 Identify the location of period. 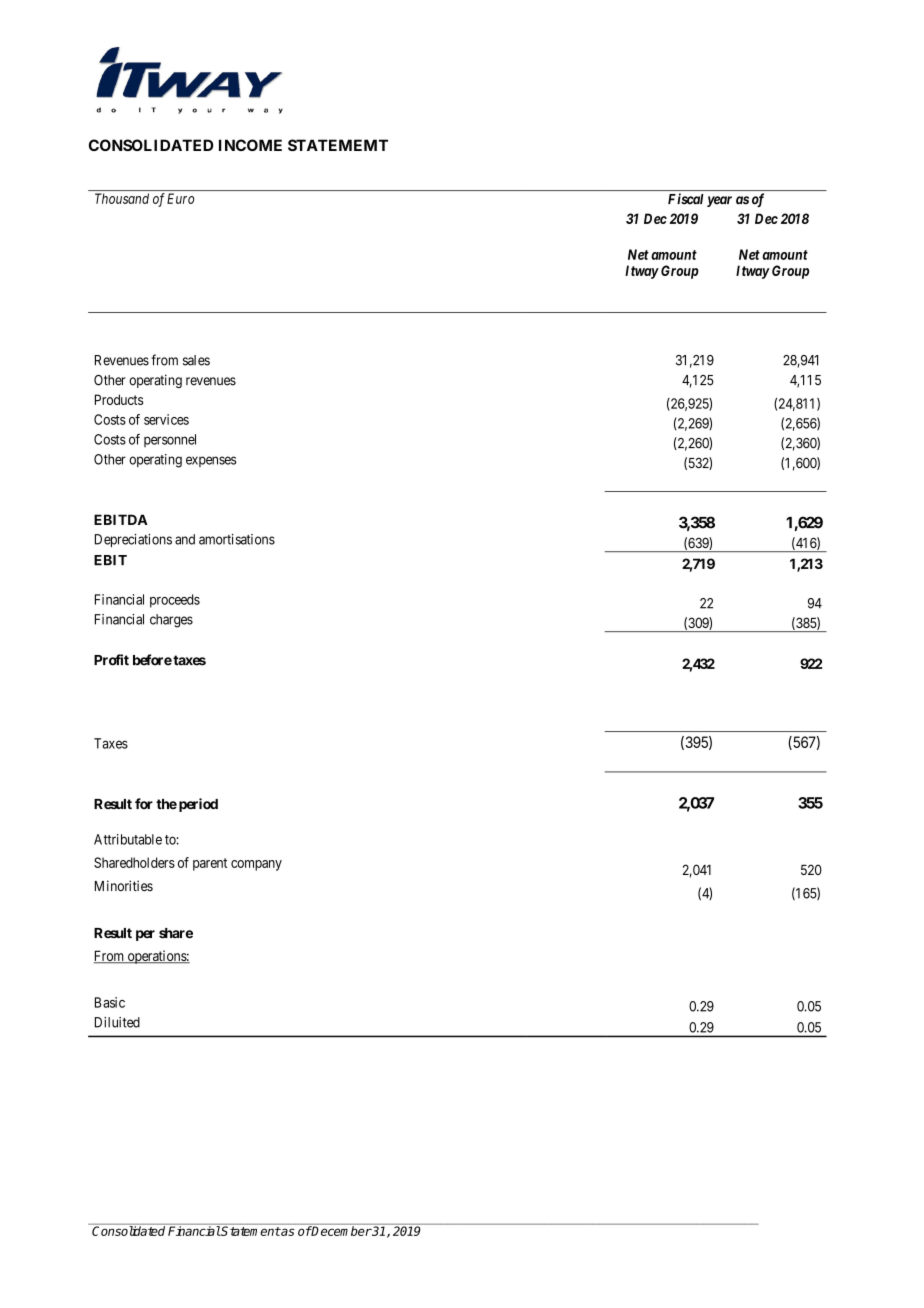
(198, 805).
